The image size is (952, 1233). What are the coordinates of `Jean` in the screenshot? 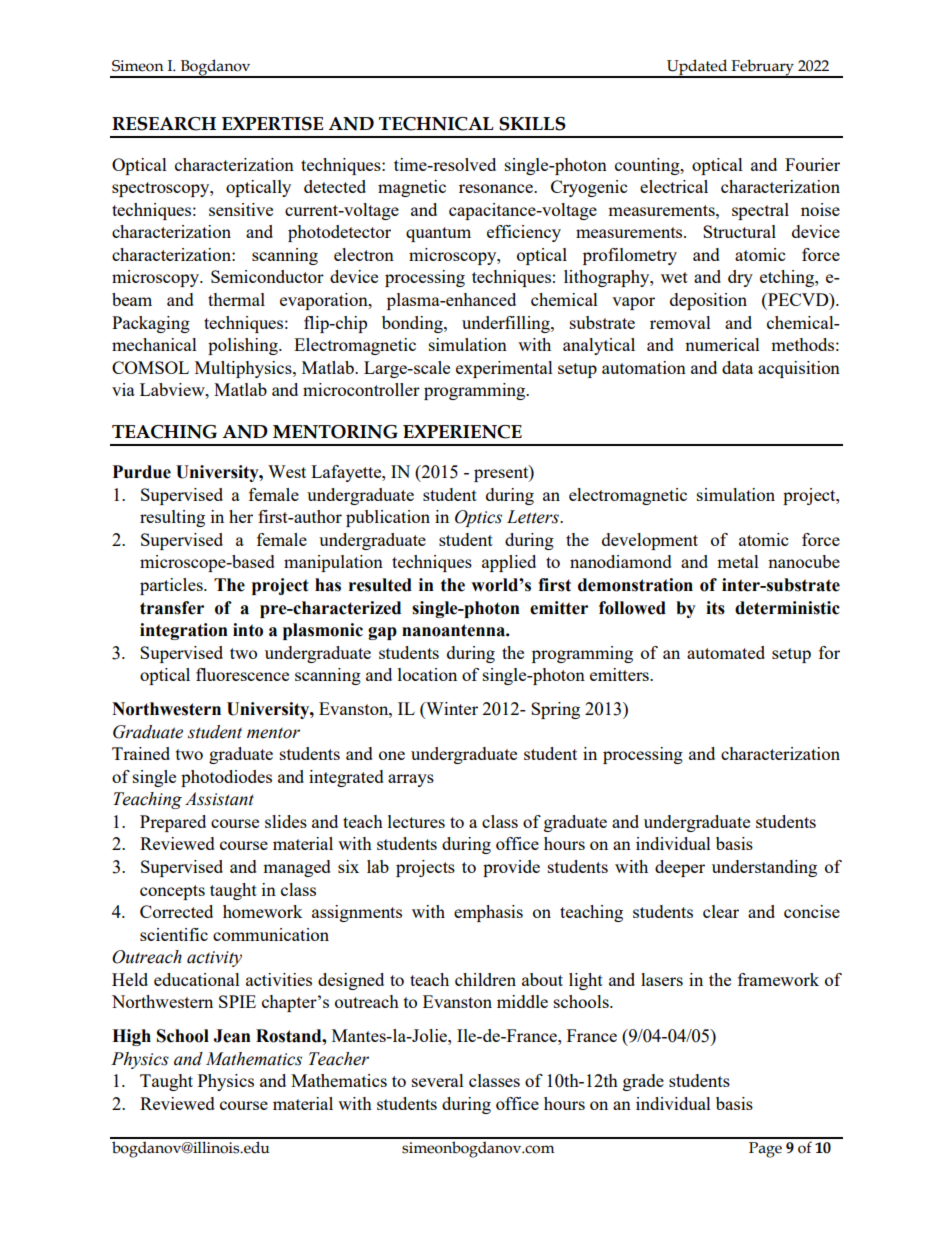 It's located at (232, 1036).
